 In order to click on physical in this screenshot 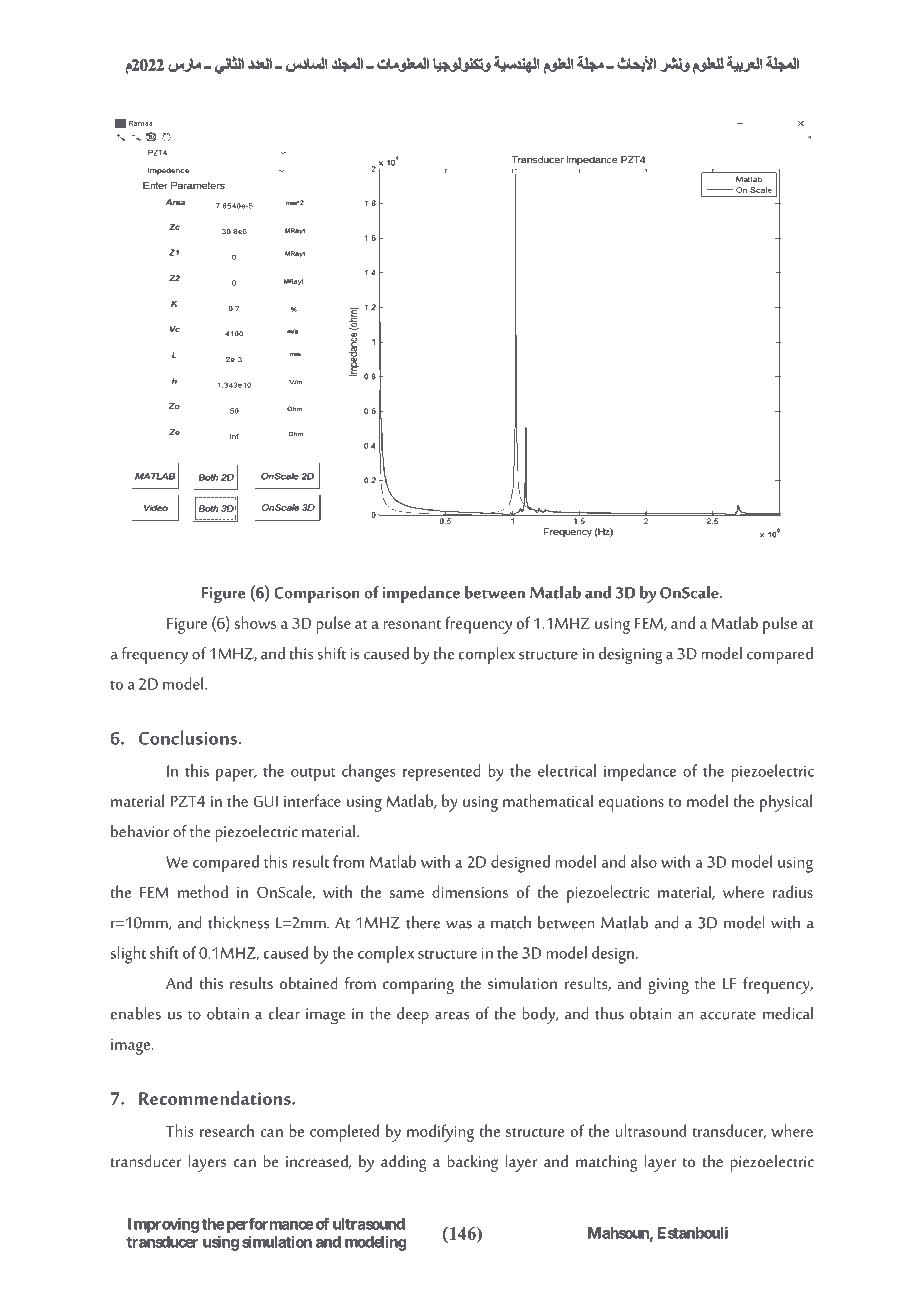, I will do `click(786, 803)`.
